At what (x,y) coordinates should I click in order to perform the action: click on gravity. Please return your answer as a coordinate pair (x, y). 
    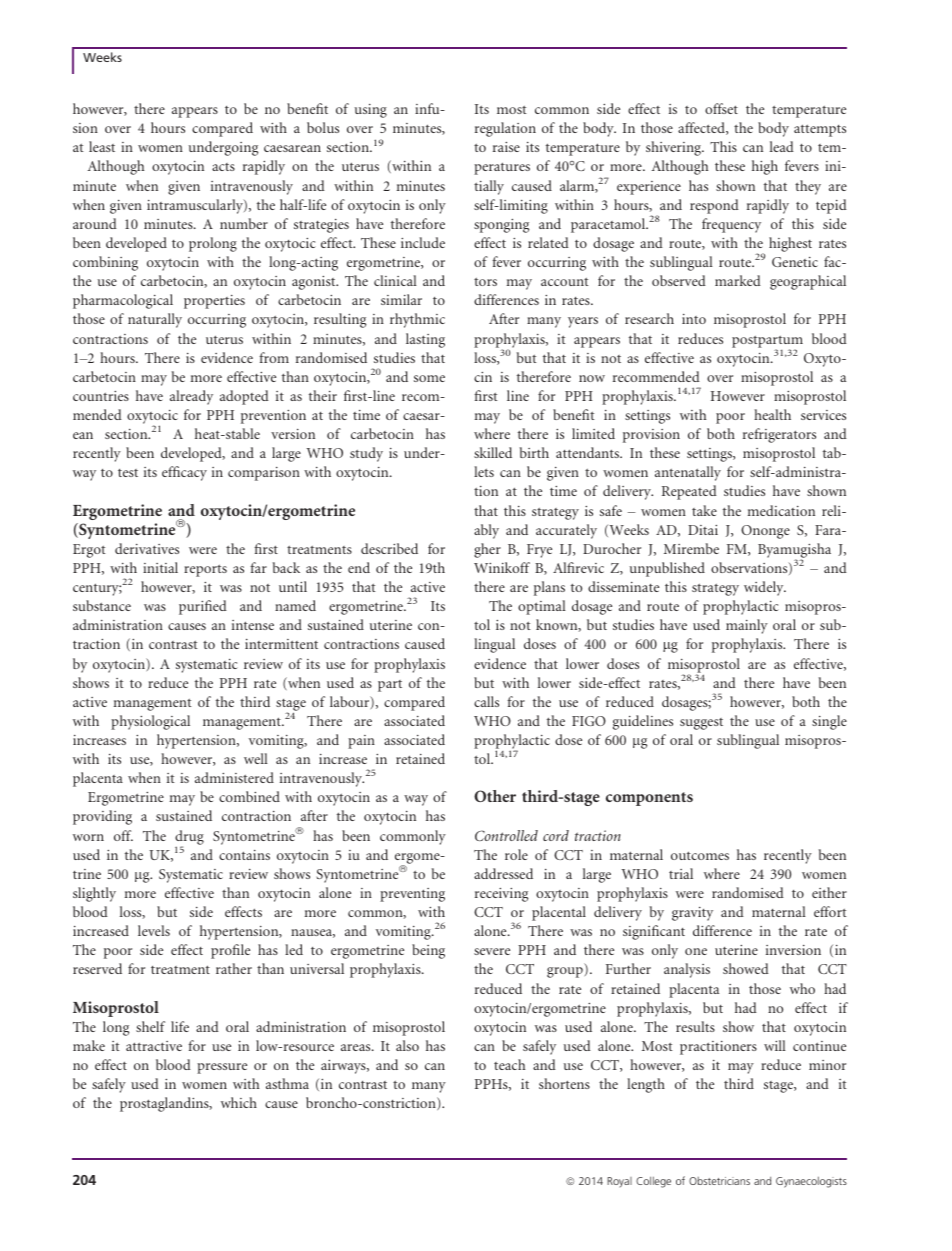
    Looking at the image, I should click on (692, 914).
